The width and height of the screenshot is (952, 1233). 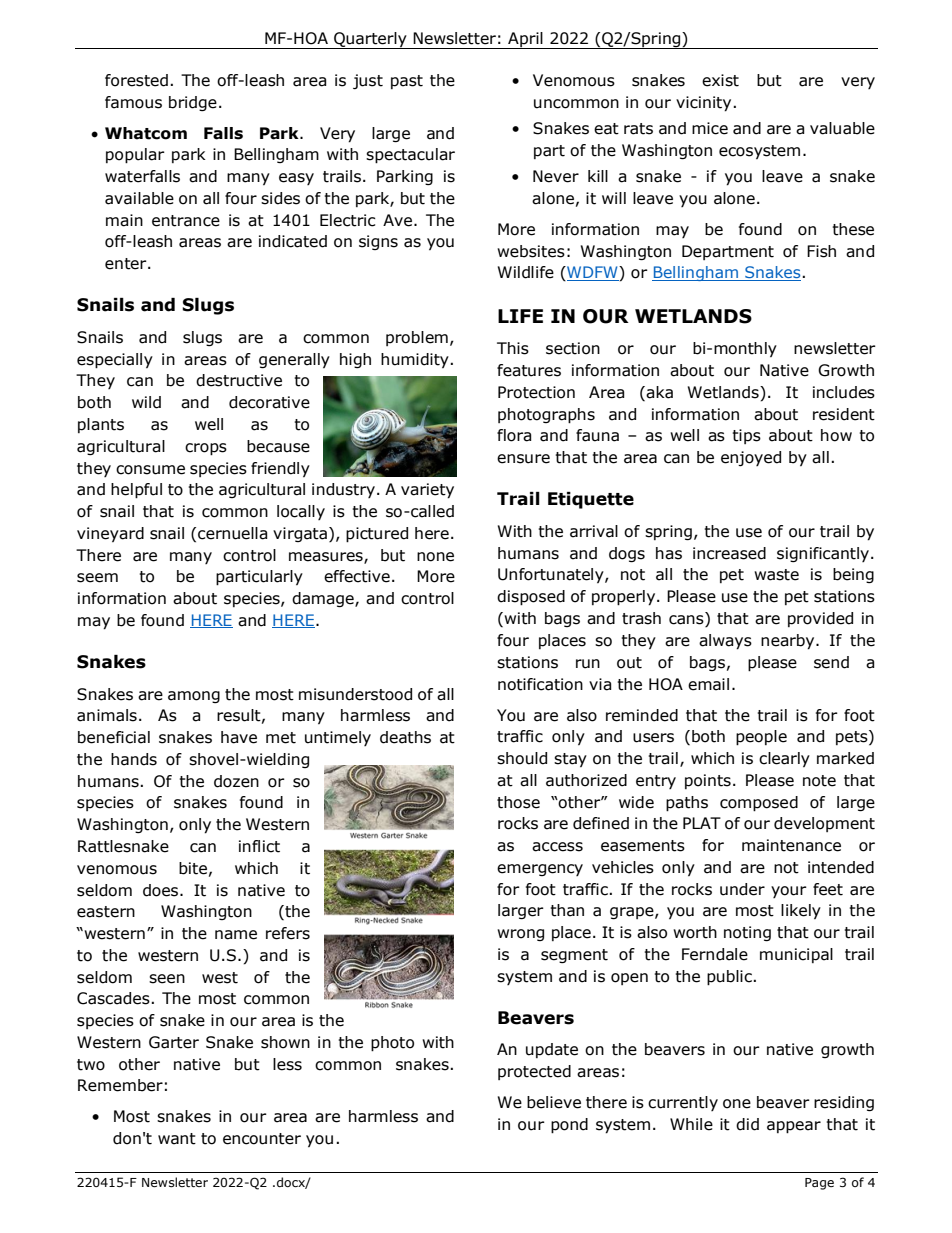 What do you see at coordinates (193, 103) in the screenshot?
I see `bridge` at bounding box center [193, 103].
